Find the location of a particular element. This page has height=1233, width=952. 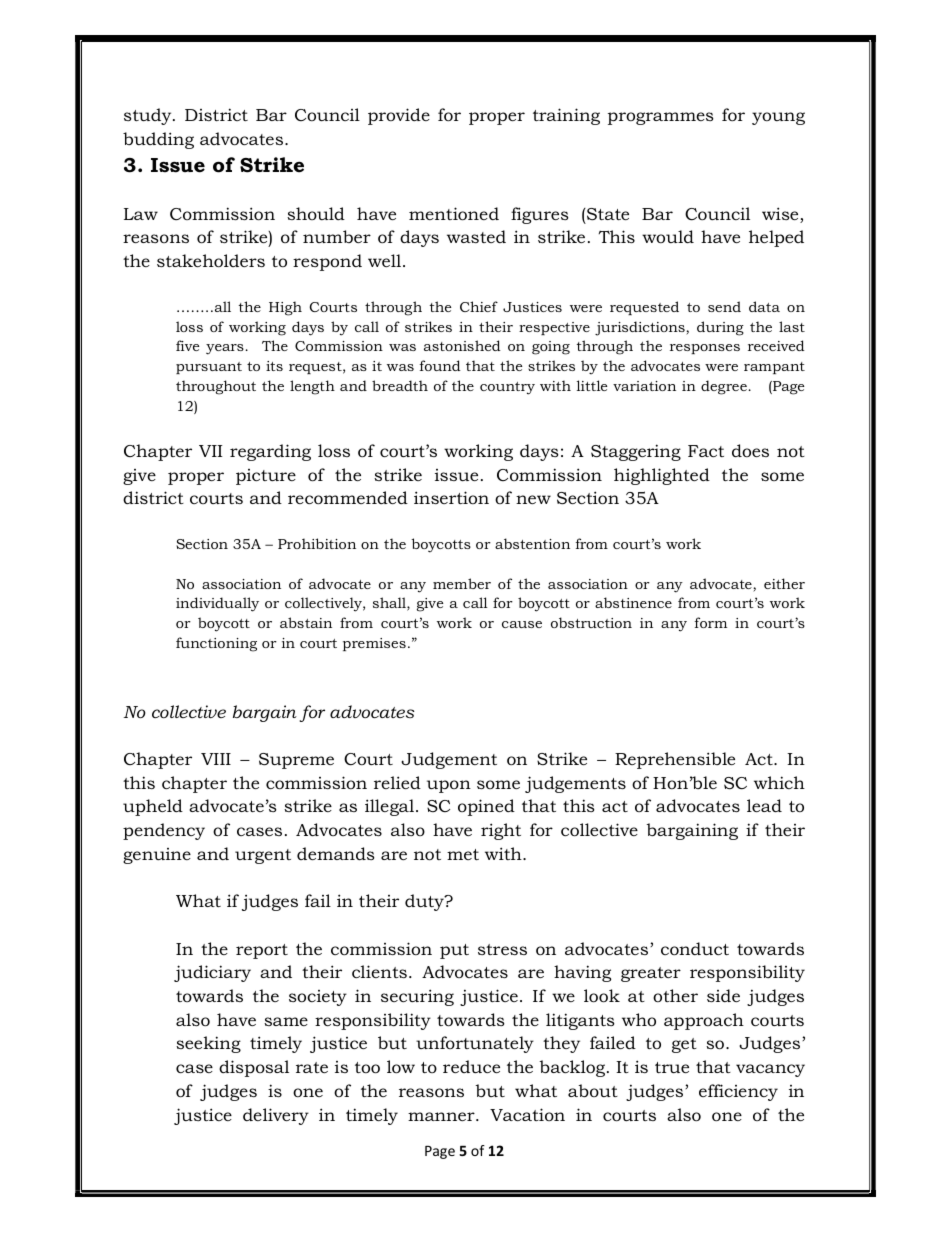

Fact is located at coordinates (706, 451).
